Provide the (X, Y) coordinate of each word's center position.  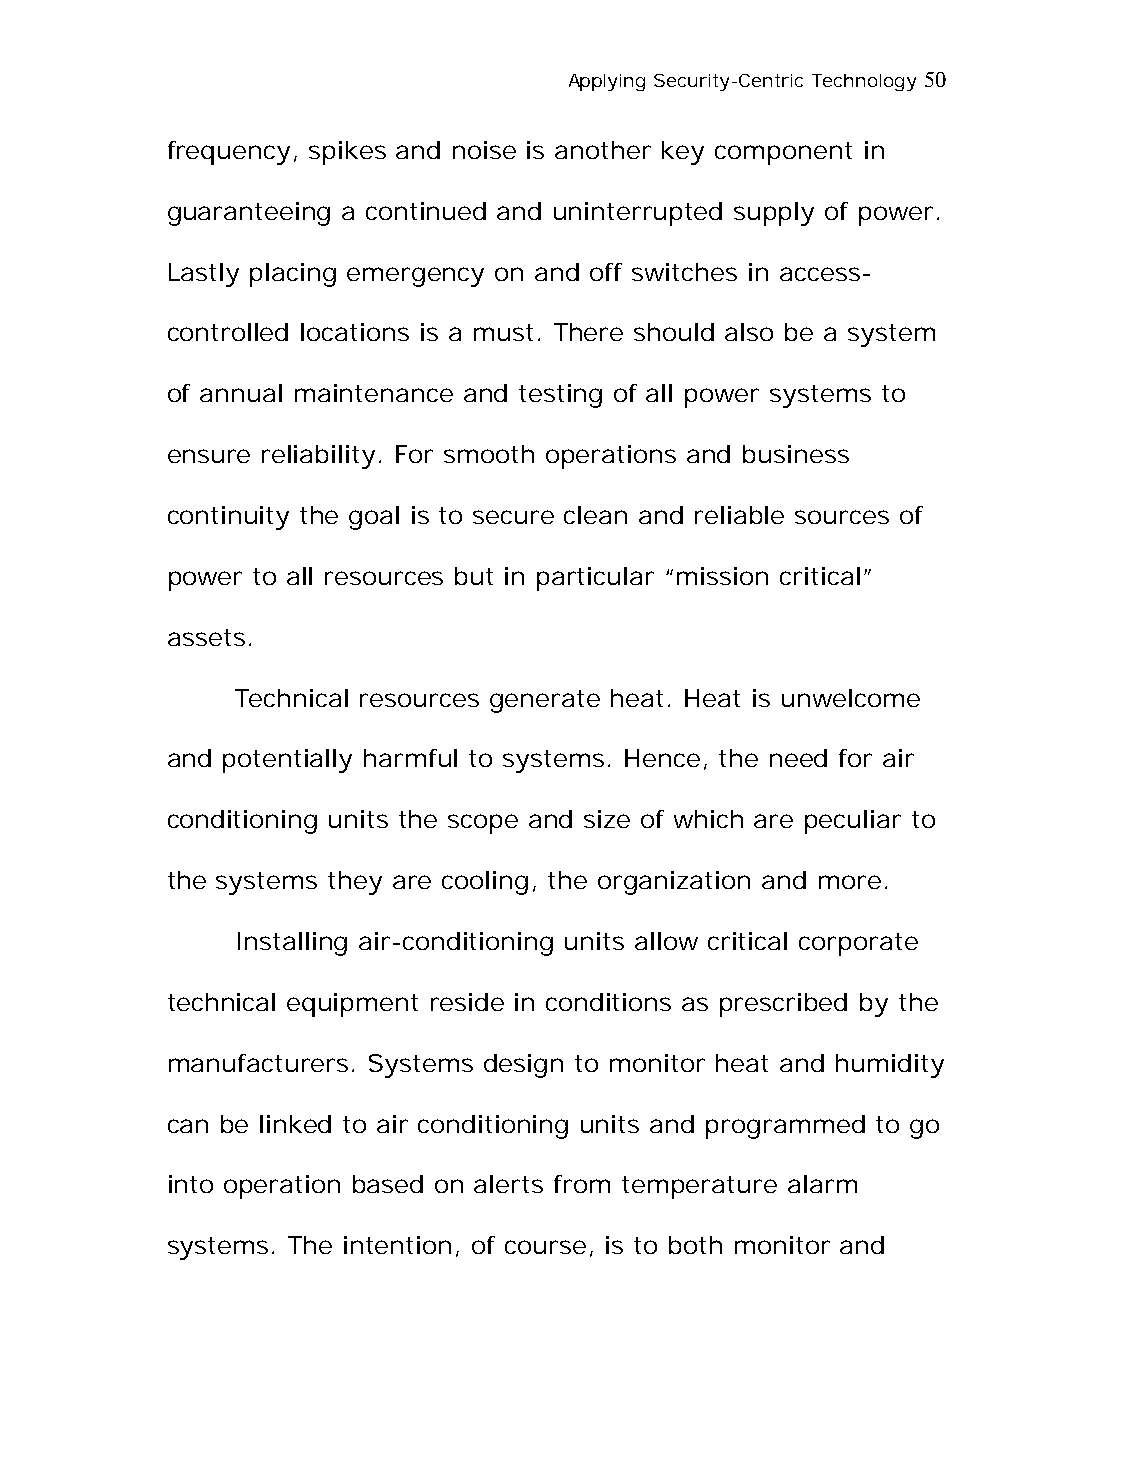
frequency (232, 153)
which (708, 819)
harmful (410, 758)
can (188, 1126)
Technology (864, 82)
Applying (607, 82)
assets (209, 637)
